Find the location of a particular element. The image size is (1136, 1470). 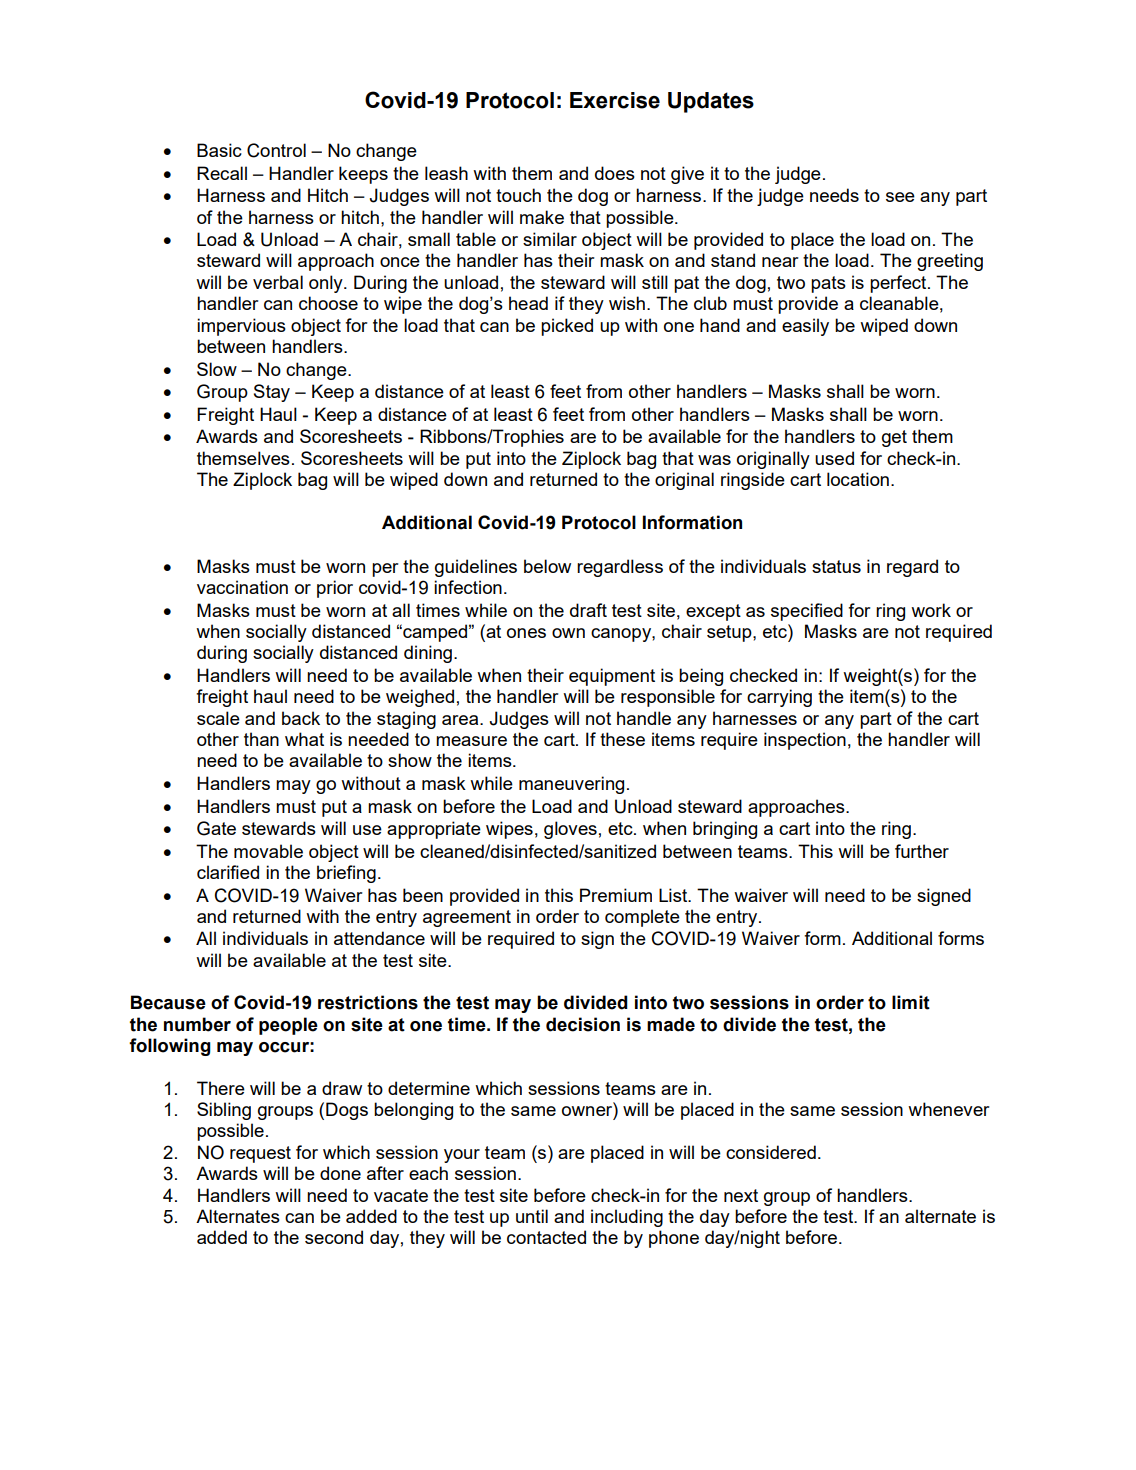

get is located at coordinates (894, 438).
